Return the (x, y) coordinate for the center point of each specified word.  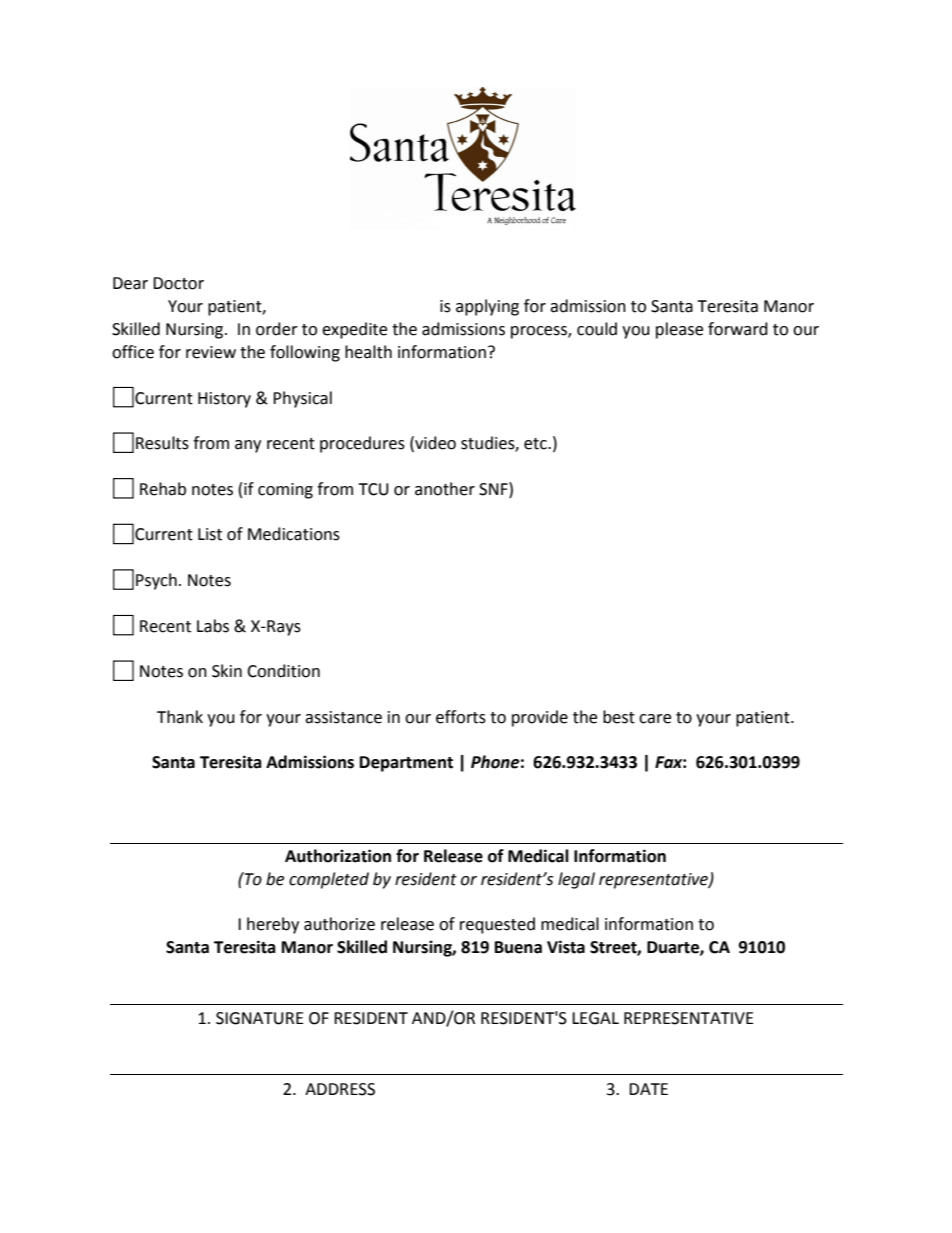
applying (487, 307)
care (655, 719)
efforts (461, 717)
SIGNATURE (260, 1018)
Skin (227, 671)
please (679, 330)
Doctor (178, 283)
